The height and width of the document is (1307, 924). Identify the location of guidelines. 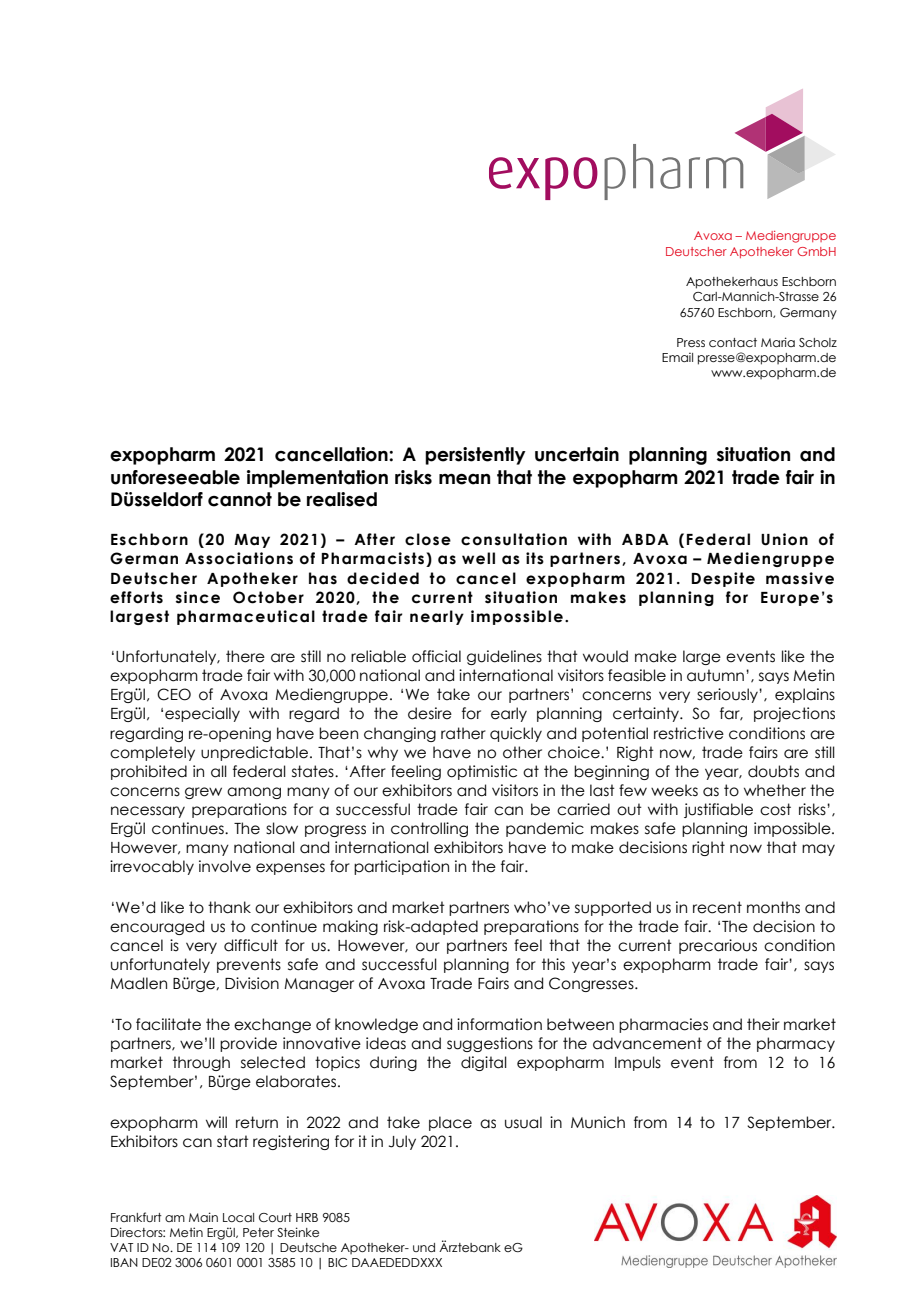
(504, 657).
